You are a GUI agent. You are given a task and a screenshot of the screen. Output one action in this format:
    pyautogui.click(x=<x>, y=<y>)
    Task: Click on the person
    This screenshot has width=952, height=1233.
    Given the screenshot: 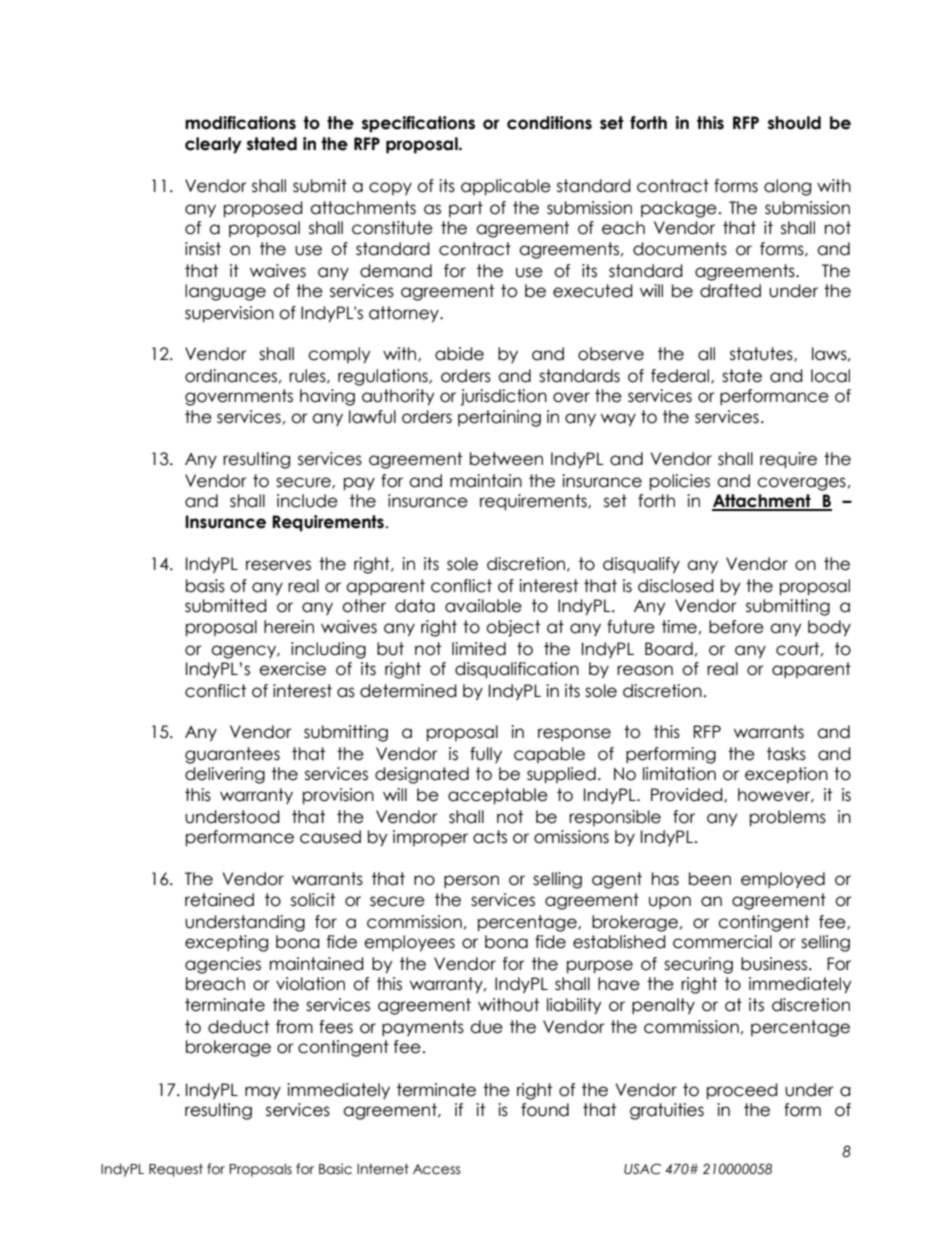 What is the action you would take?
    pyautogui.click(x=471, y=881)
